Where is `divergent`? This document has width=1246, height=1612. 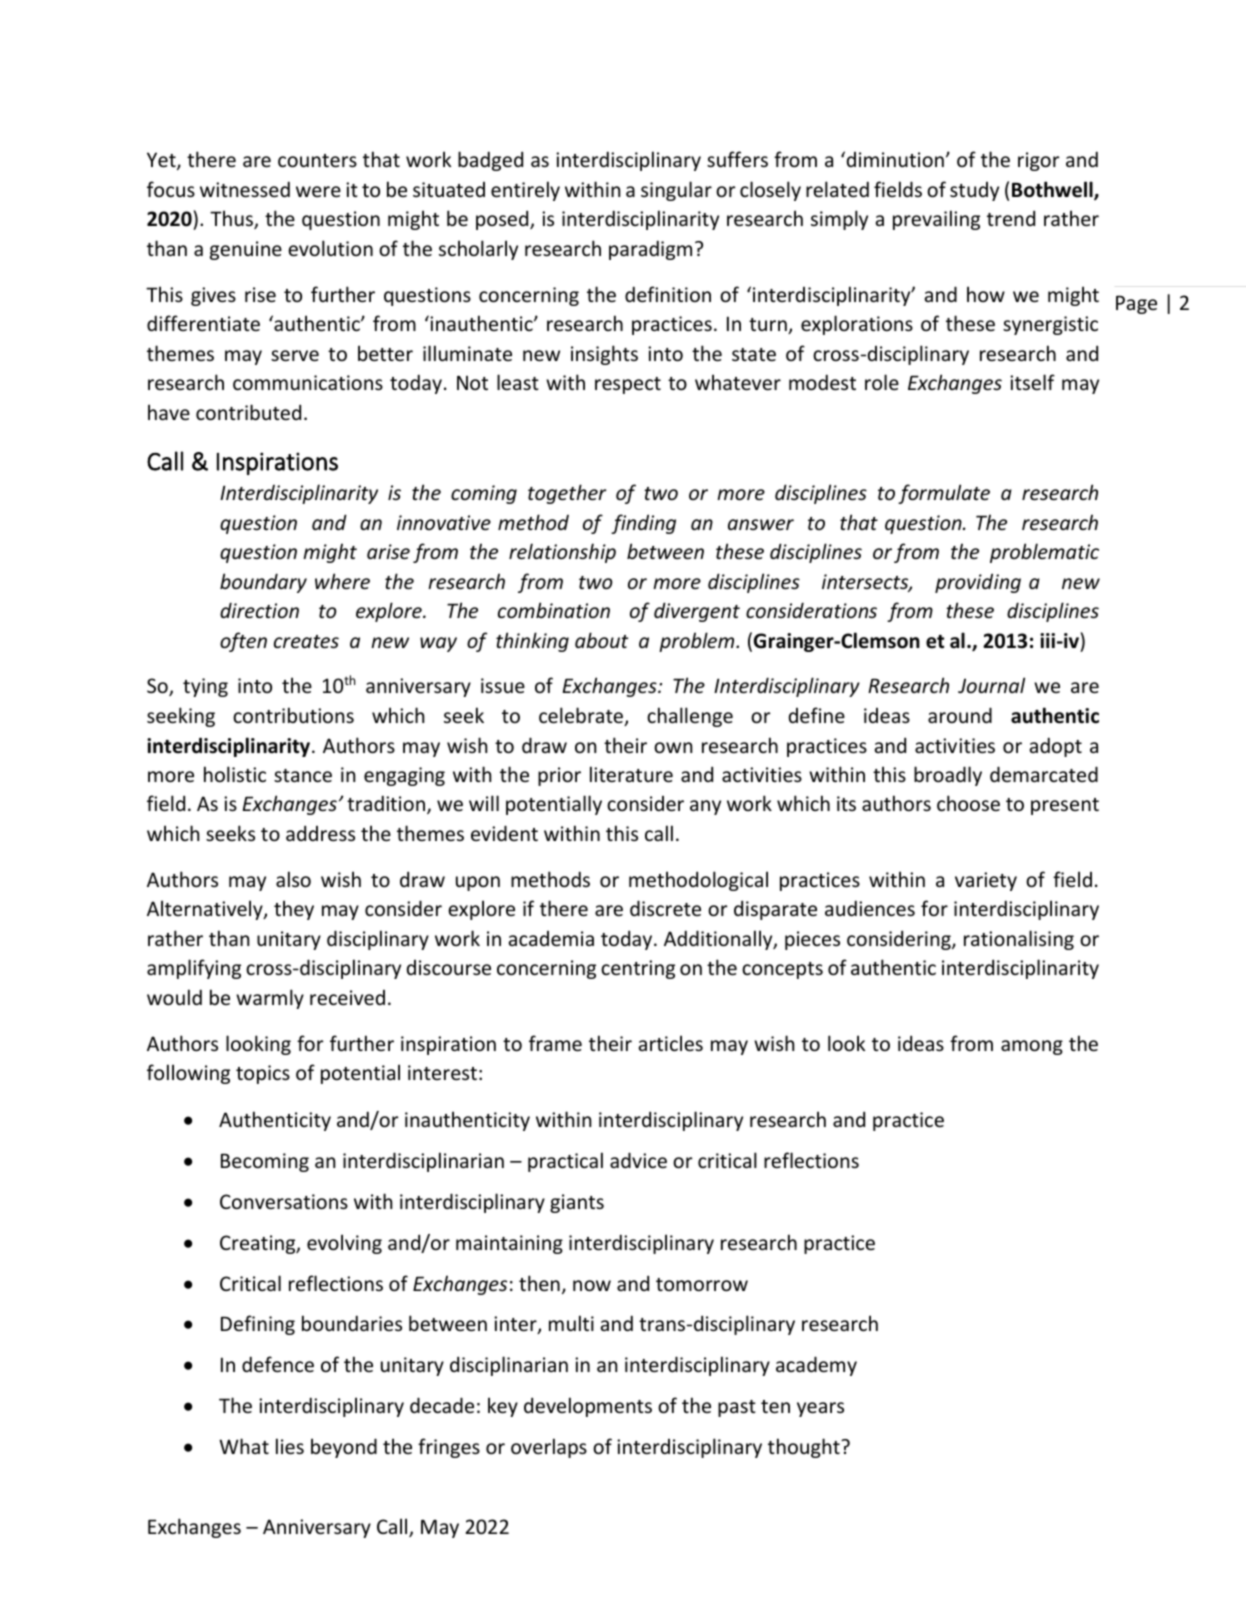 divergent is located at coordinates (697, 612).
